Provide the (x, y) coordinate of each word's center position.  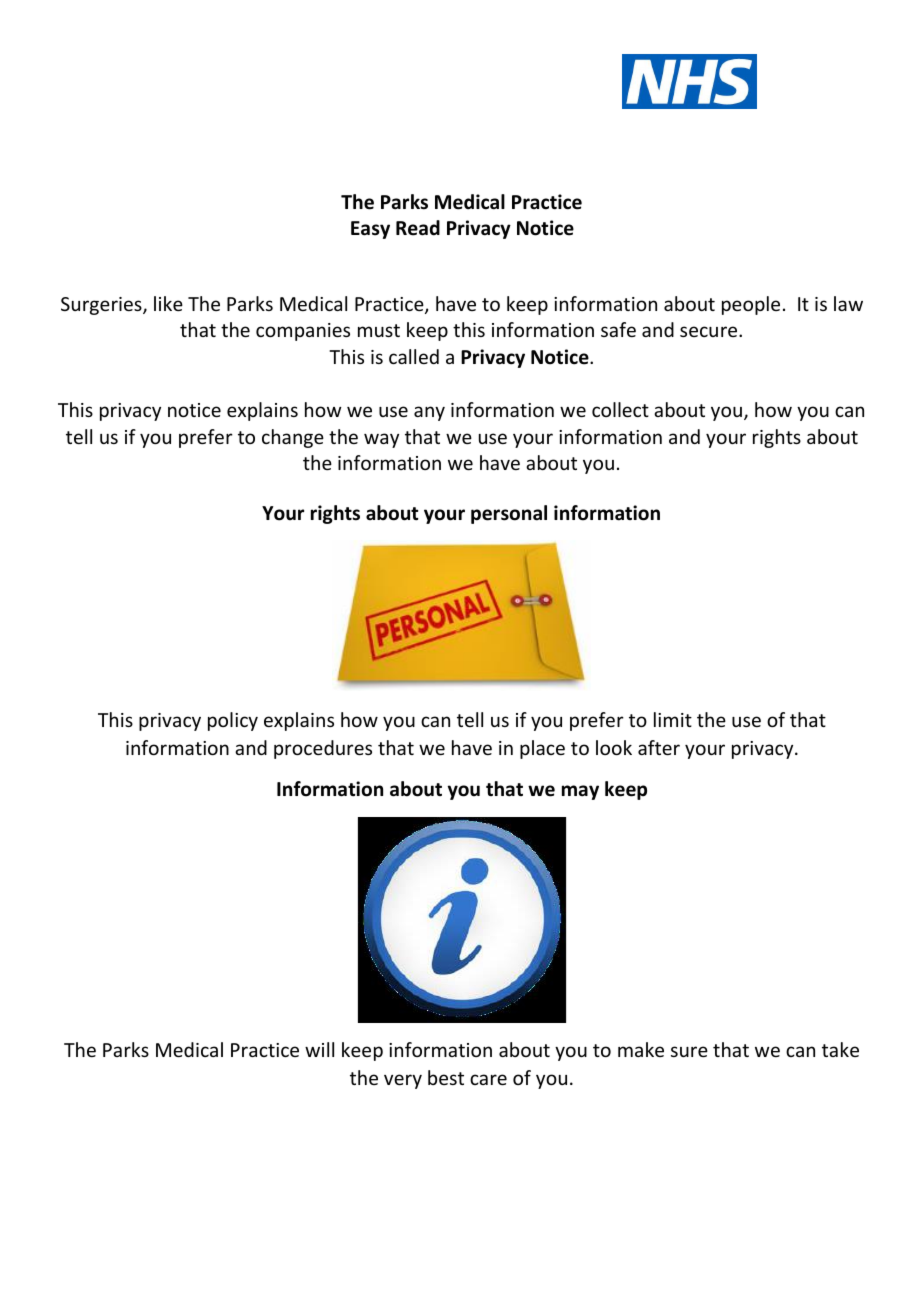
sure (689, 1051)
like (168, 303)
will (319, 1049)
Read (418, 228)
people (751, 305)
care (488, 1079)
